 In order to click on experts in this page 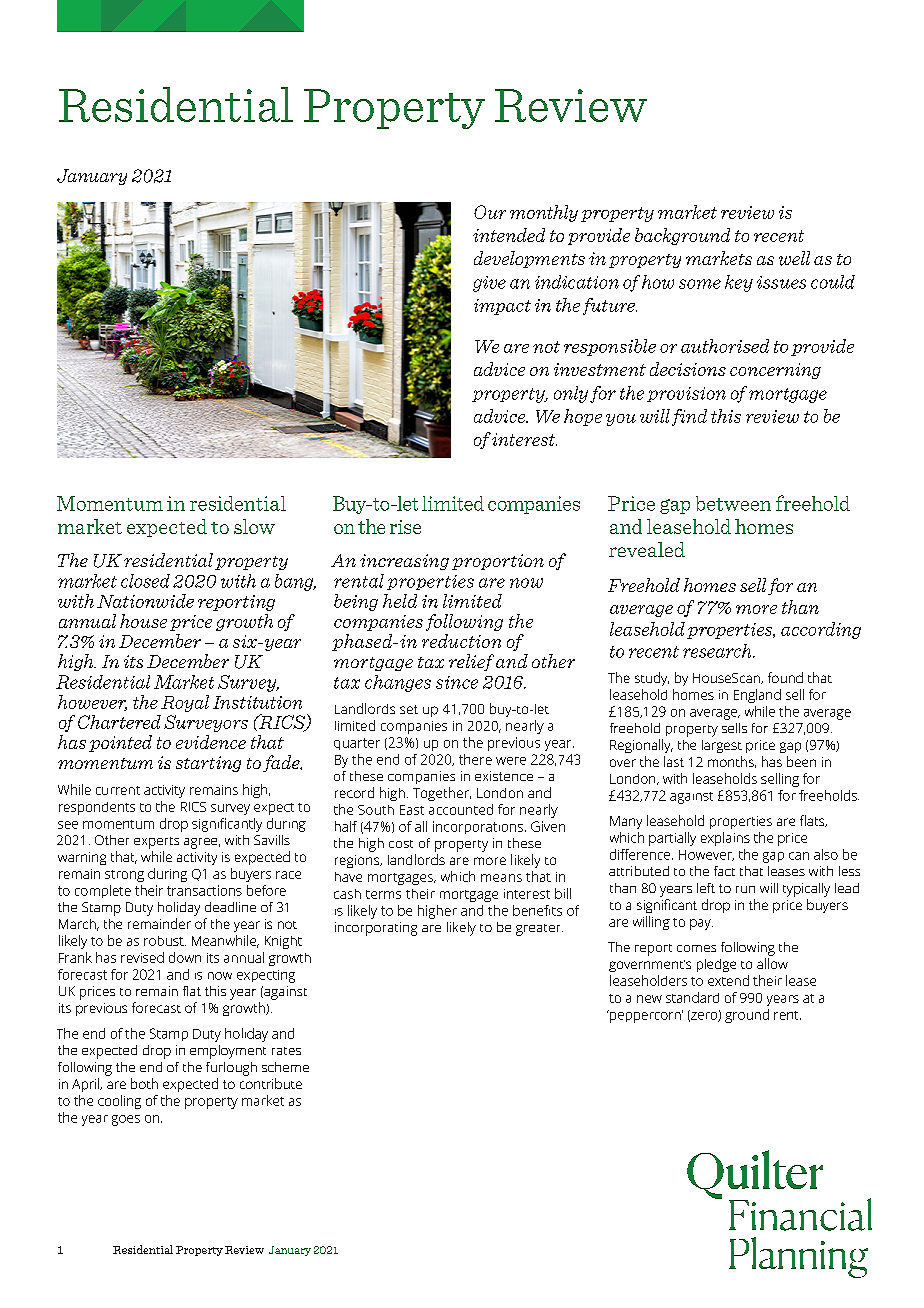, I will do `click(156, 843)`.
